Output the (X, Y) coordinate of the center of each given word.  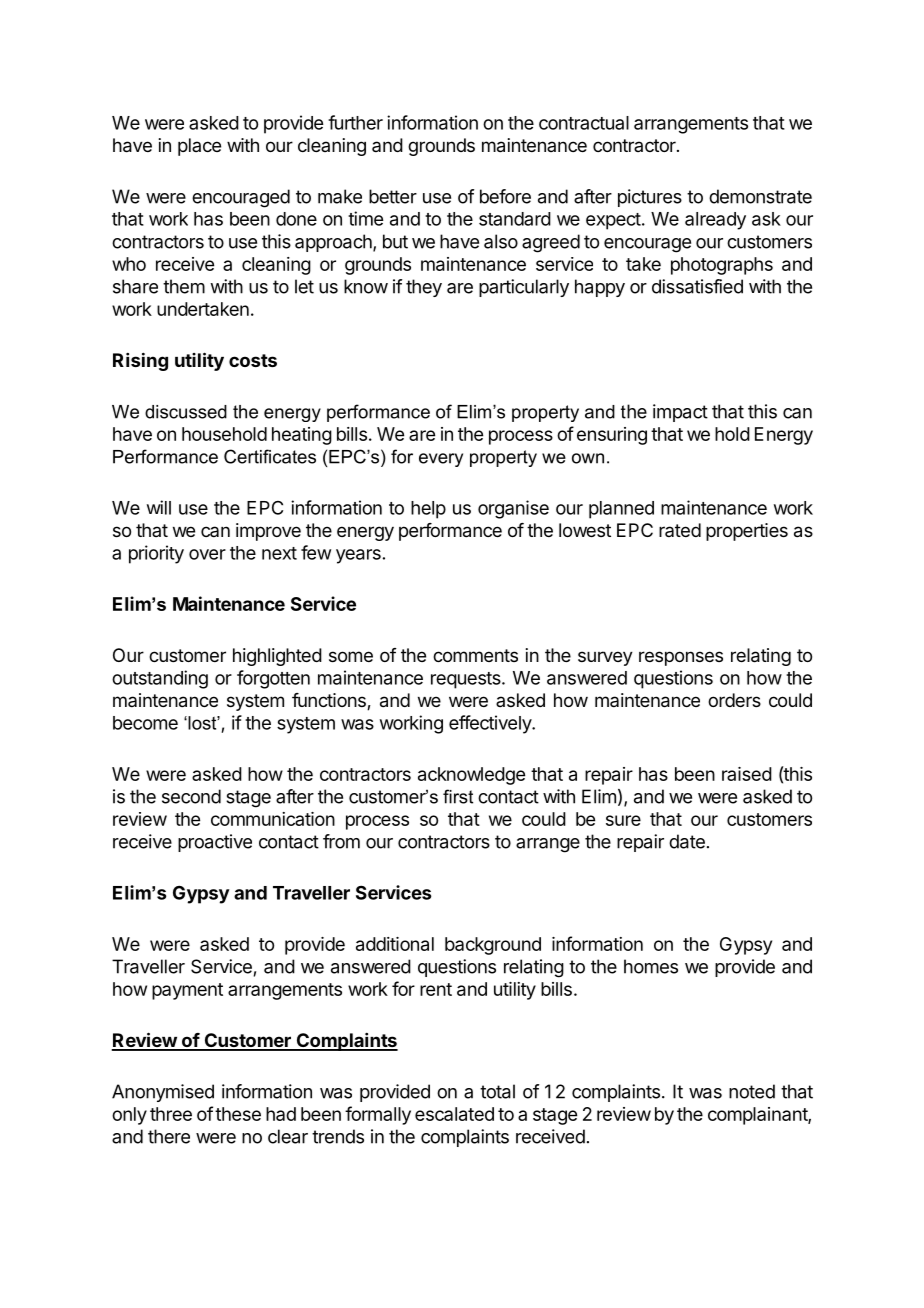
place (199, 147)
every (441, 460)
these (238, 1114)
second (191, 796)
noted (752, 1091)
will (159, 507)
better (393, 196)
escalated (454, 1114)
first (458, 796)
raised (747, 774)
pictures (650, 198)
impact (680, 413)
